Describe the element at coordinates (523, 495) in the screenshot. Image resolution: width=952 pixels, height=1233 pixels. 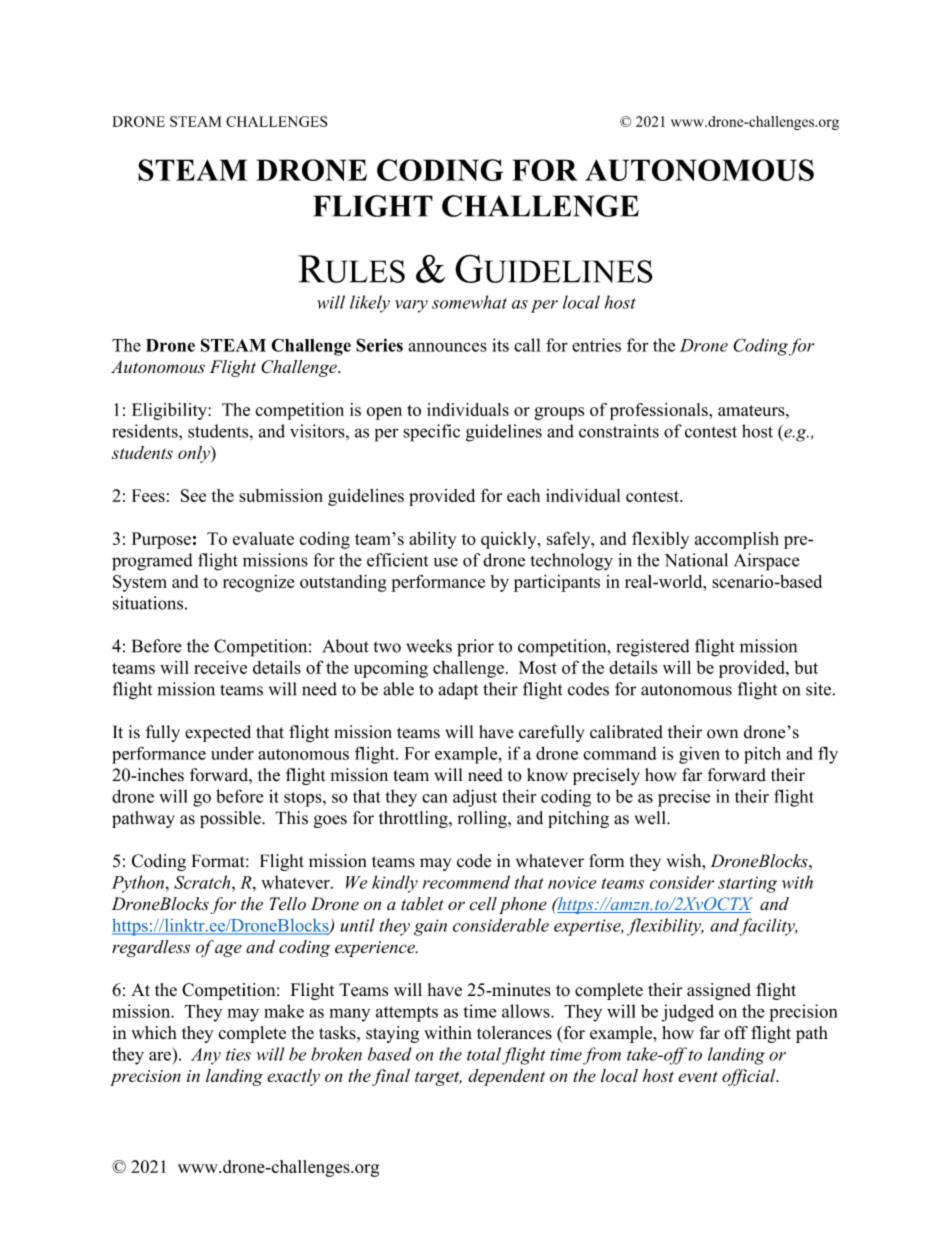
I see `each` at that location.
